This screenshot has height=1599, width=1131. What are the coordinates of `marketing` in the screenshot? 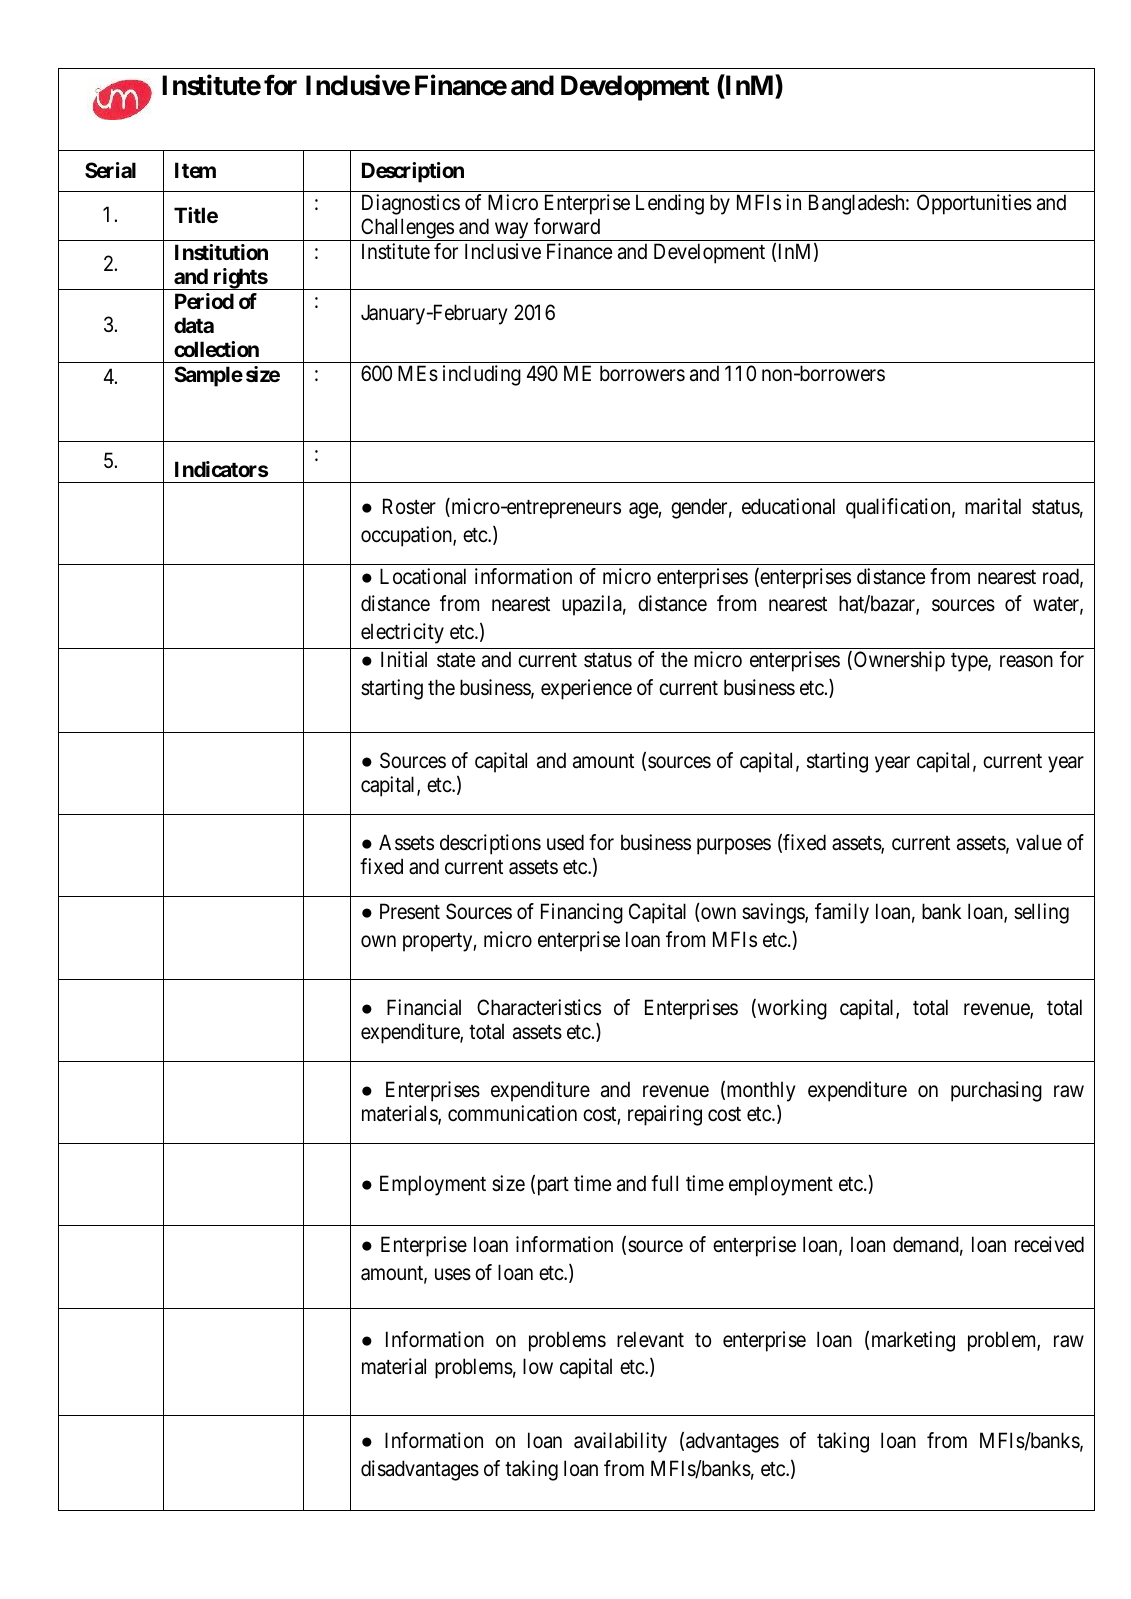 It's located at (913, 1341).
